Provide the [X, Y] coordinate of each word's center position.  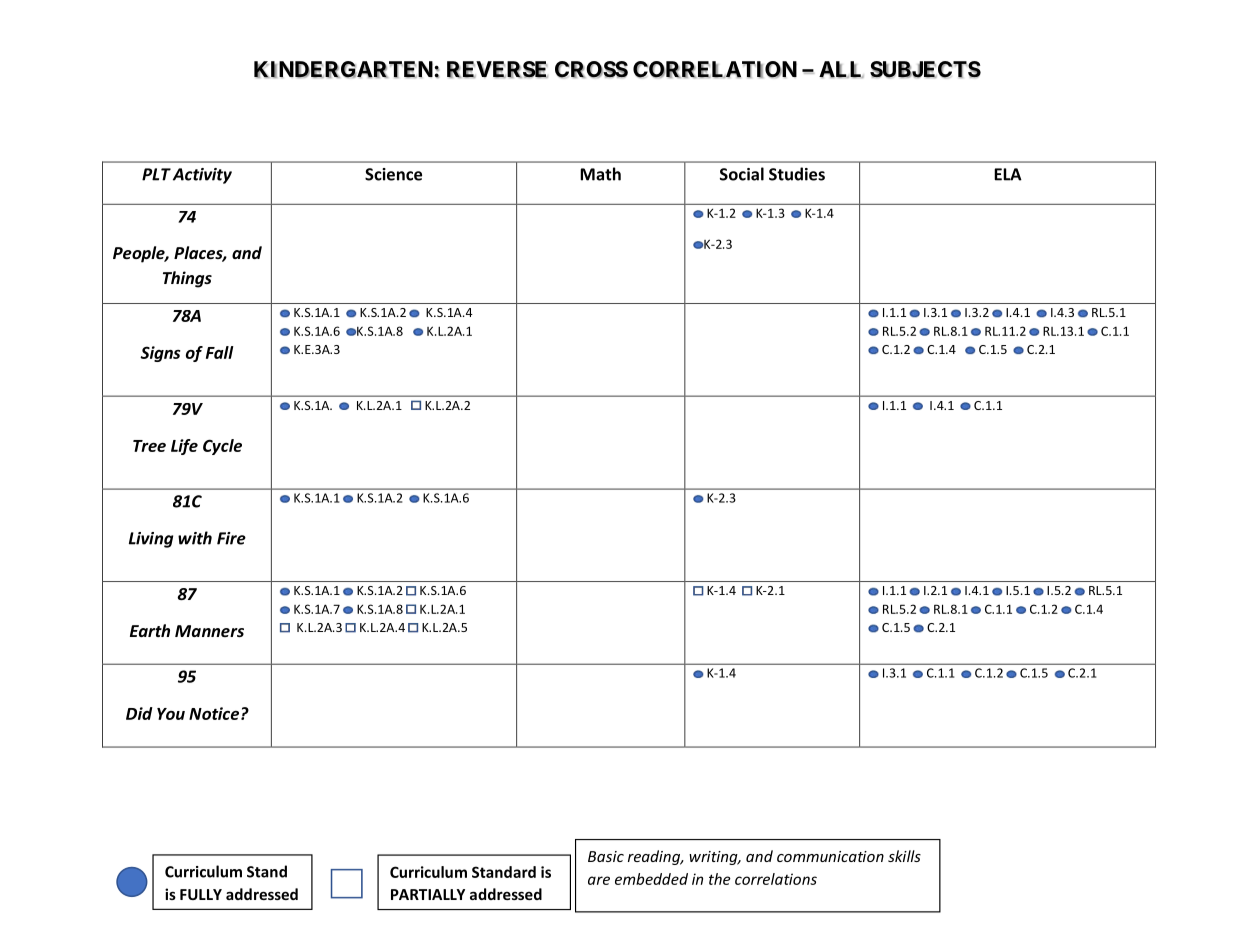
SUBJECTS [925, 70]
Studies [797, 174]
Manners [209, 631]
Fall [220, 352]
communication [830, 856]
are [599, 880]
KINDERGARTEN [343, 69]
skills [904, 856]
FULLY [201, 894]
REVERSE [497, 69]
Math [600, 174]
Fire [231, 538]
